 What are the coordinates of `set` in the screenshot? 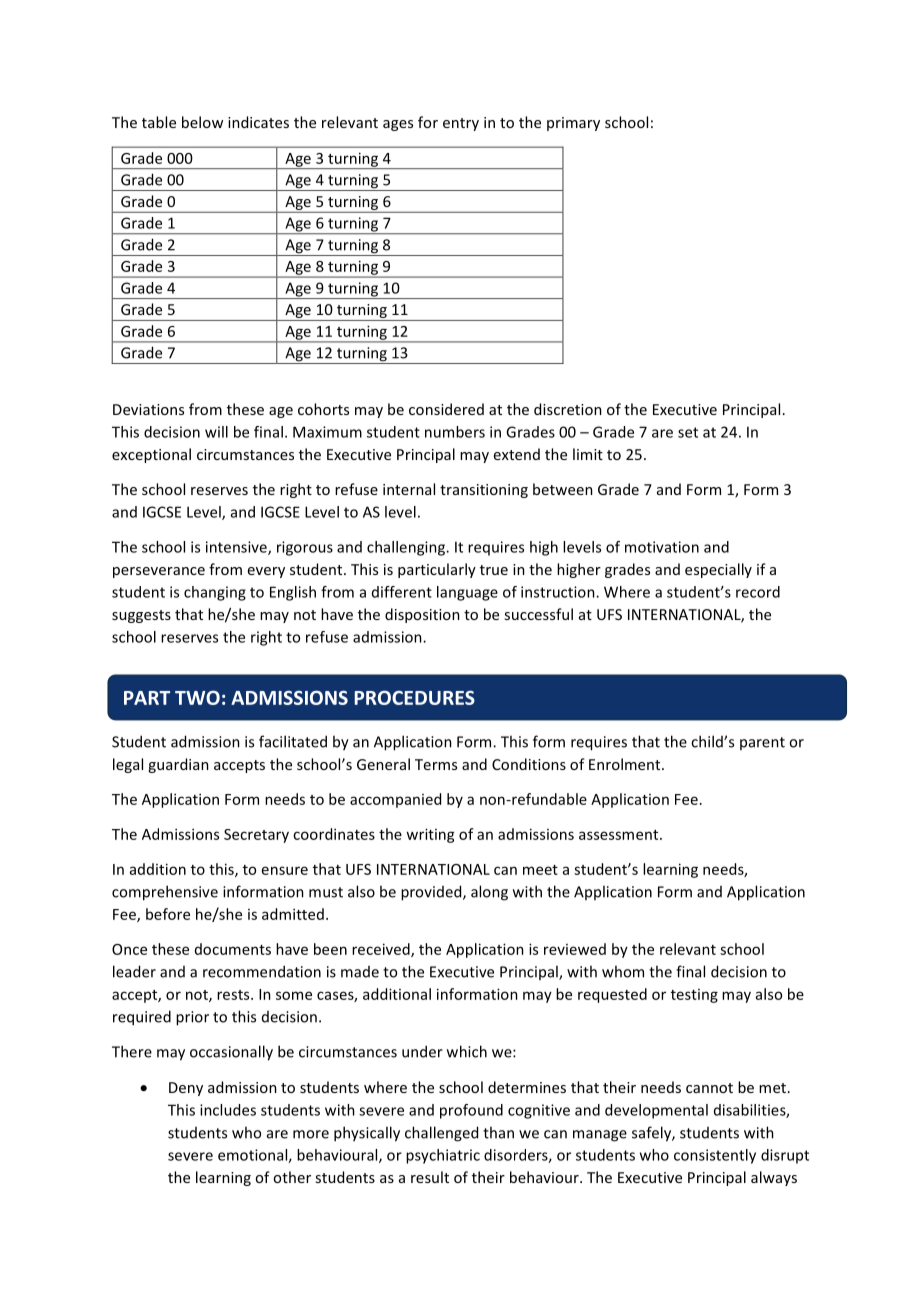 It's located at (688, 432).
